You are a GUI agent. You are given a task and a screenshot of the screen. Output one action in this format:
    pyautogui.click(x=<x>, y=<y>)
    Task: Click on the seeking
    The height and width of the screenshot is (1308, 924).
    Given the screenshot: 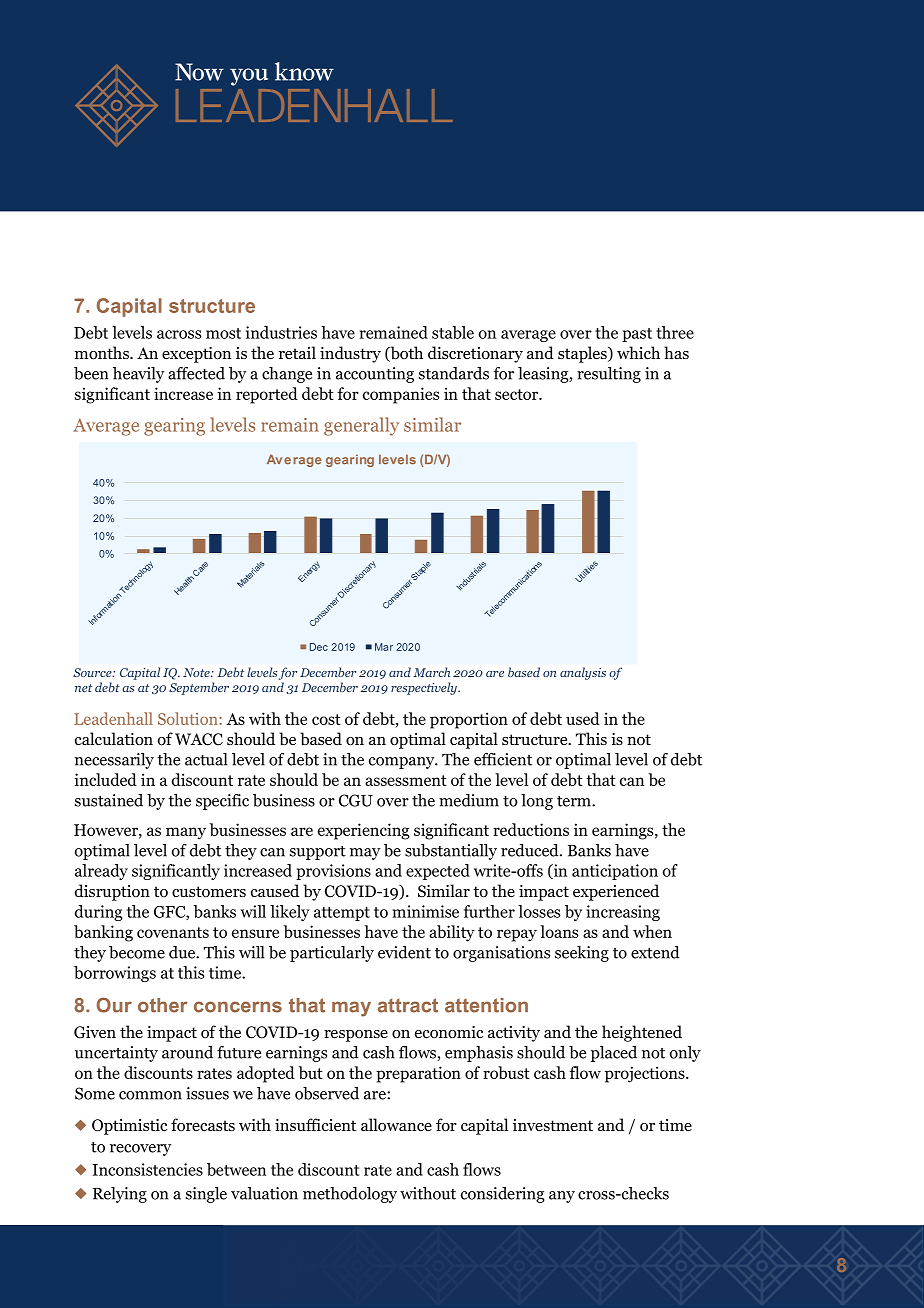 What is the action you would take?
    pyautogui.click(x=582, y=954)
